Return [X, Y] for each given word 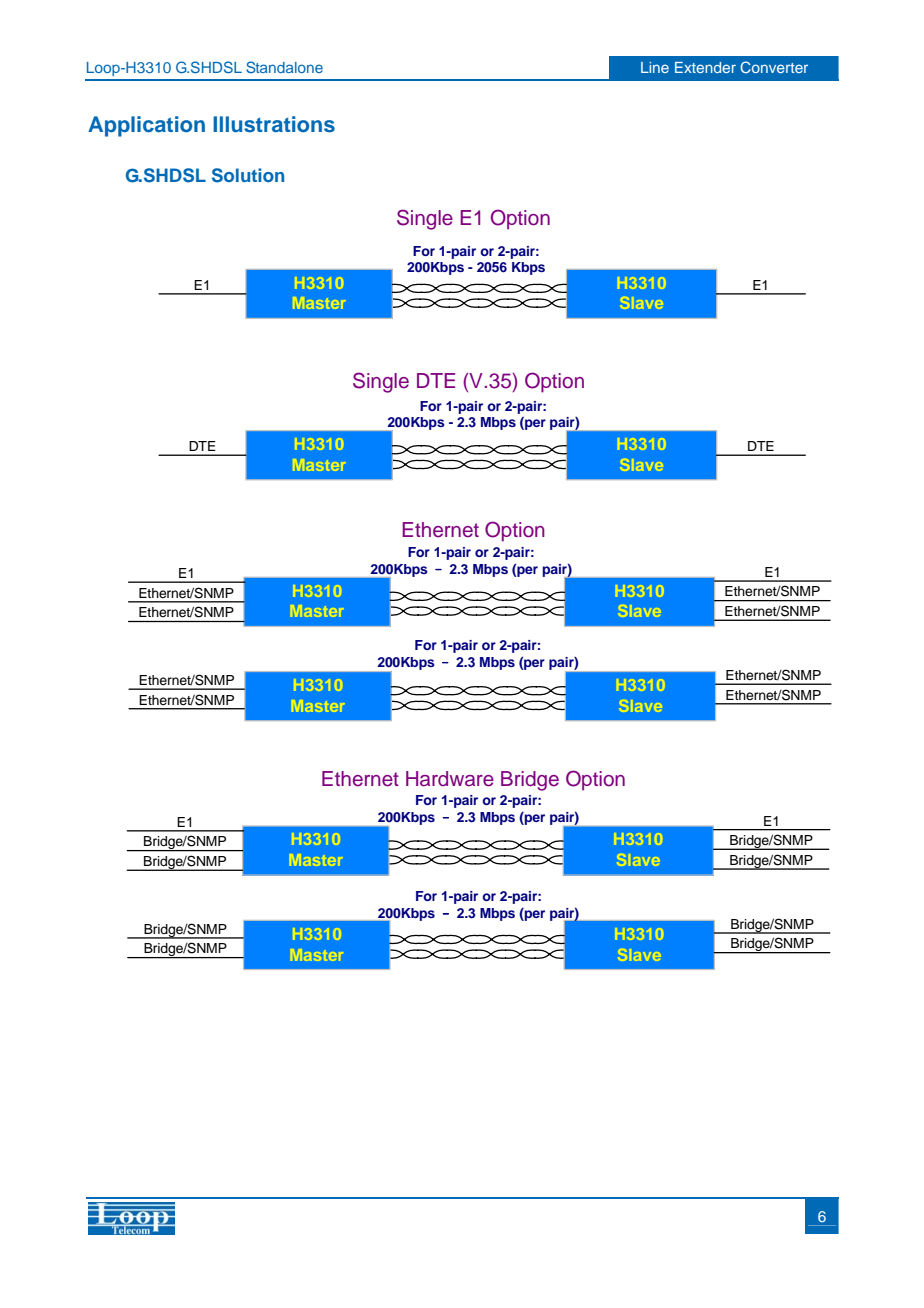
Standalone [284, 67]
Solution [248, 175]
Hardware [450, 779]
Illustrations [274, 124]
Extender [705, 67]
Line [655, 67]
